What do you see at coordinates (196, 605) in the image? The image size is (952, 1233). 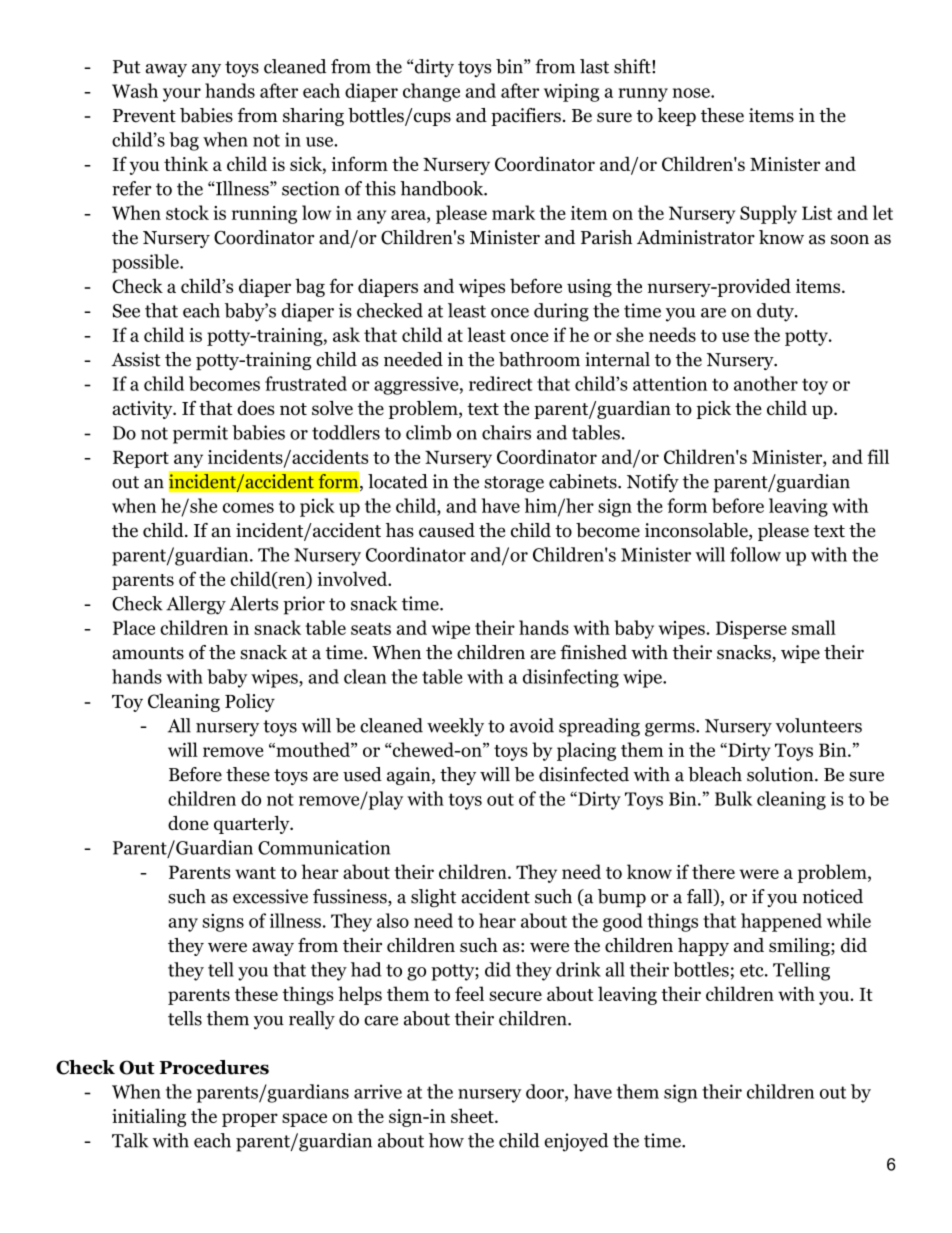 I see `Allergy` at bounding box center [196, 605].
